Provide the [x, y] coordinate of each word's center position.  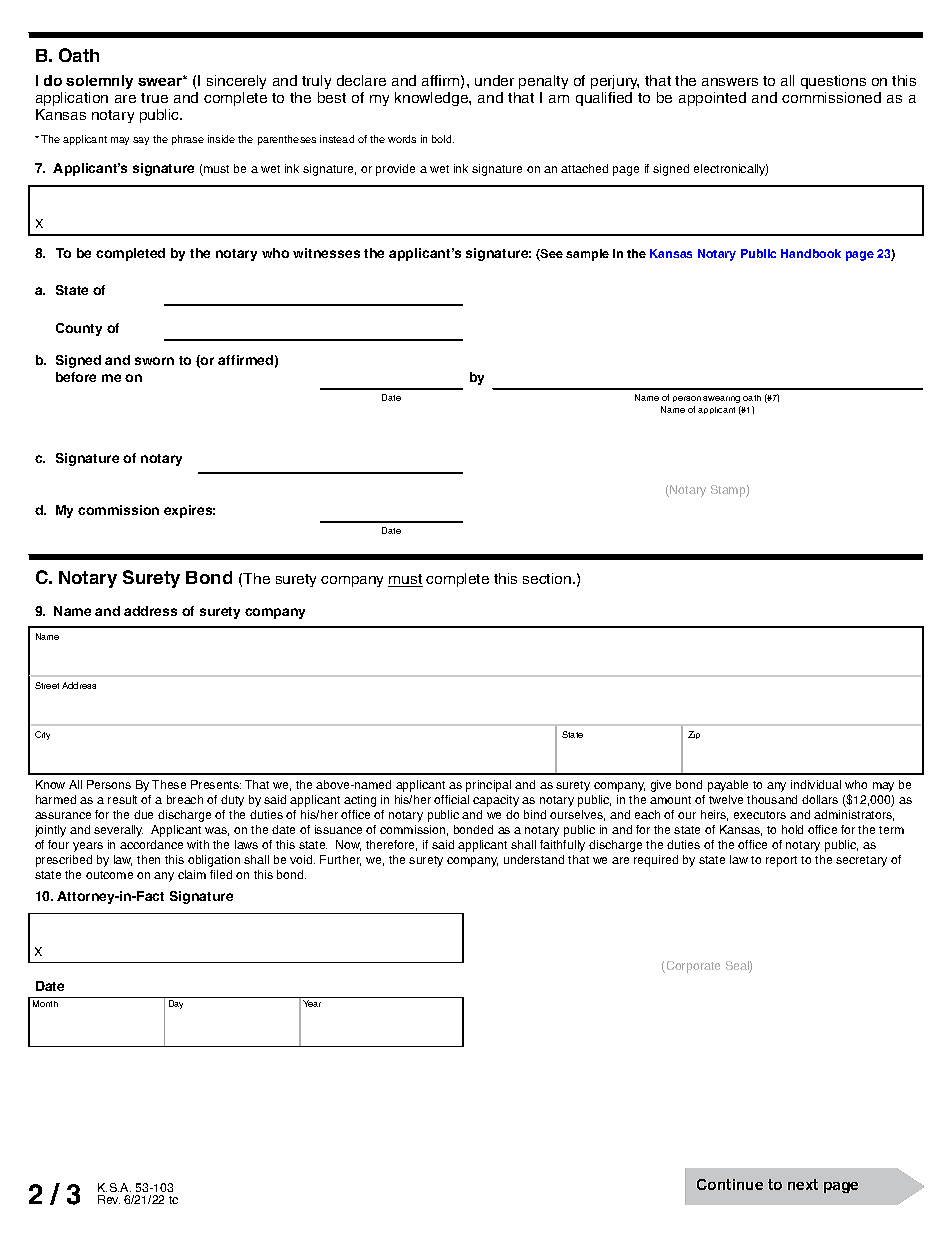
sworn [154, 361]
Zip [694, 735]
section [548, 578]
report [781, 861]
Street [47, 685]
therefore [391, 845]
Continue [730, 1184]
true [154, 98]
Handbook [811, 253]
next [803, 1184]
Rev [109, 1199]
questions [833, 82]
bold [443, 139]
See [551, 255]
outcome [109, 875]
